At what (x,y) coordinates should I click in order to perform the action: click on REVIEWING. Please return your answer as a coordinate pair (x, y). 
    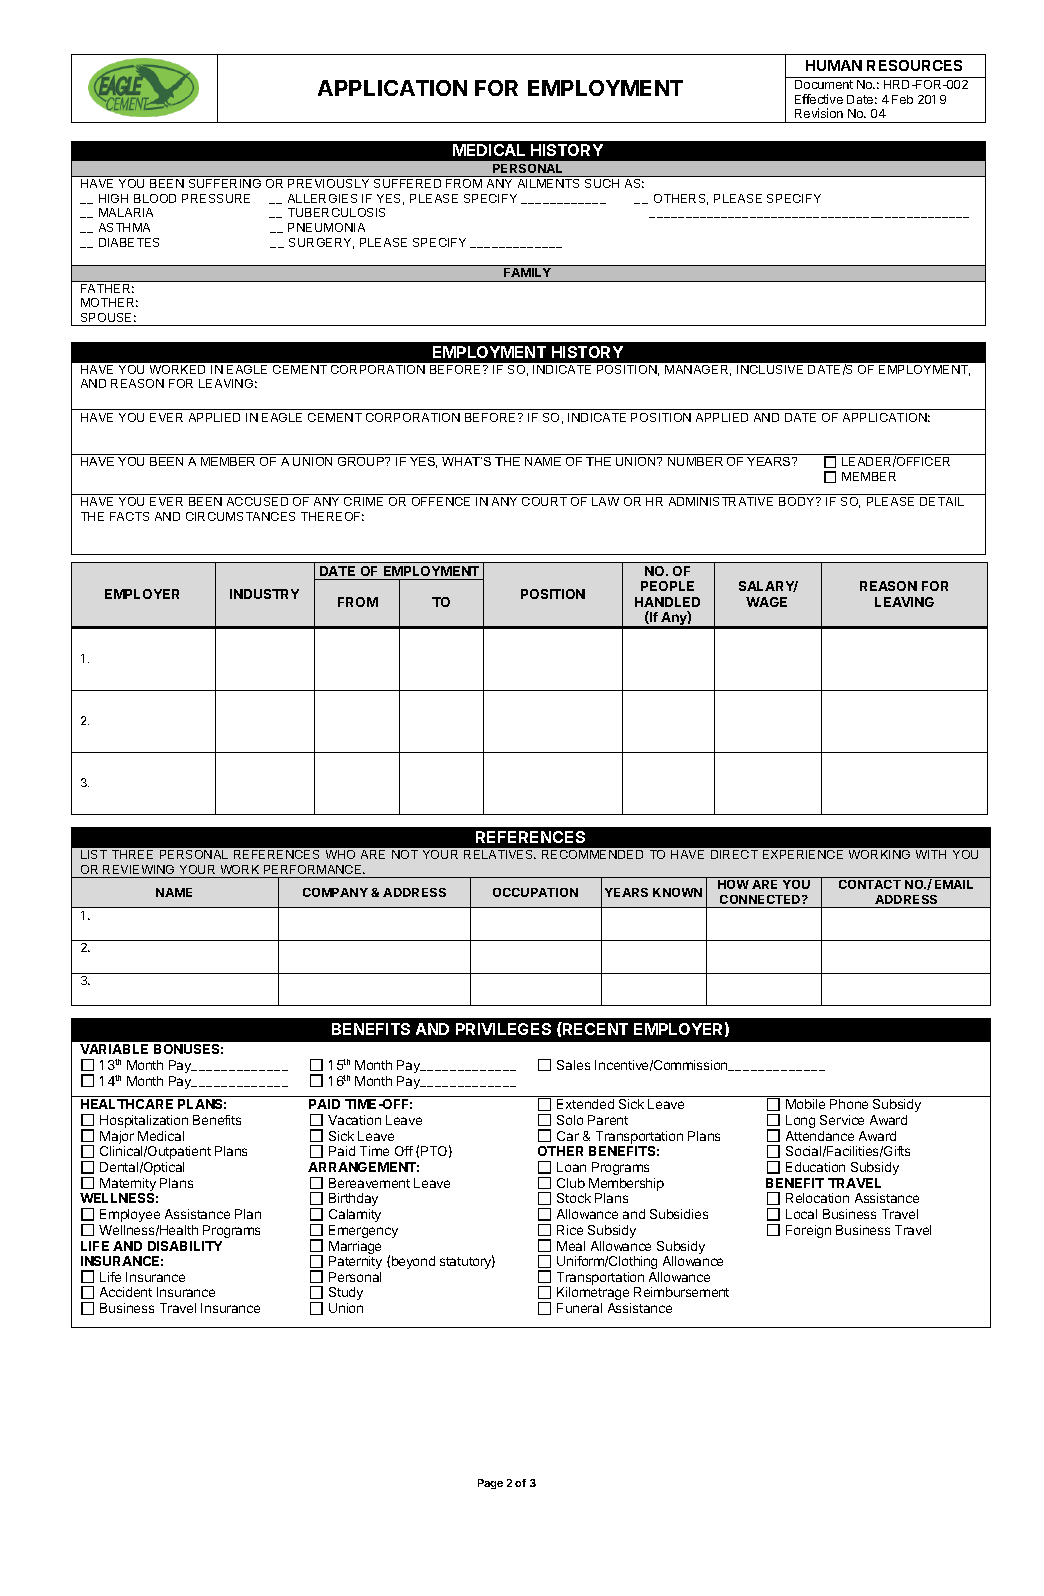
    Looking at the image, I should click on (138, 869).
